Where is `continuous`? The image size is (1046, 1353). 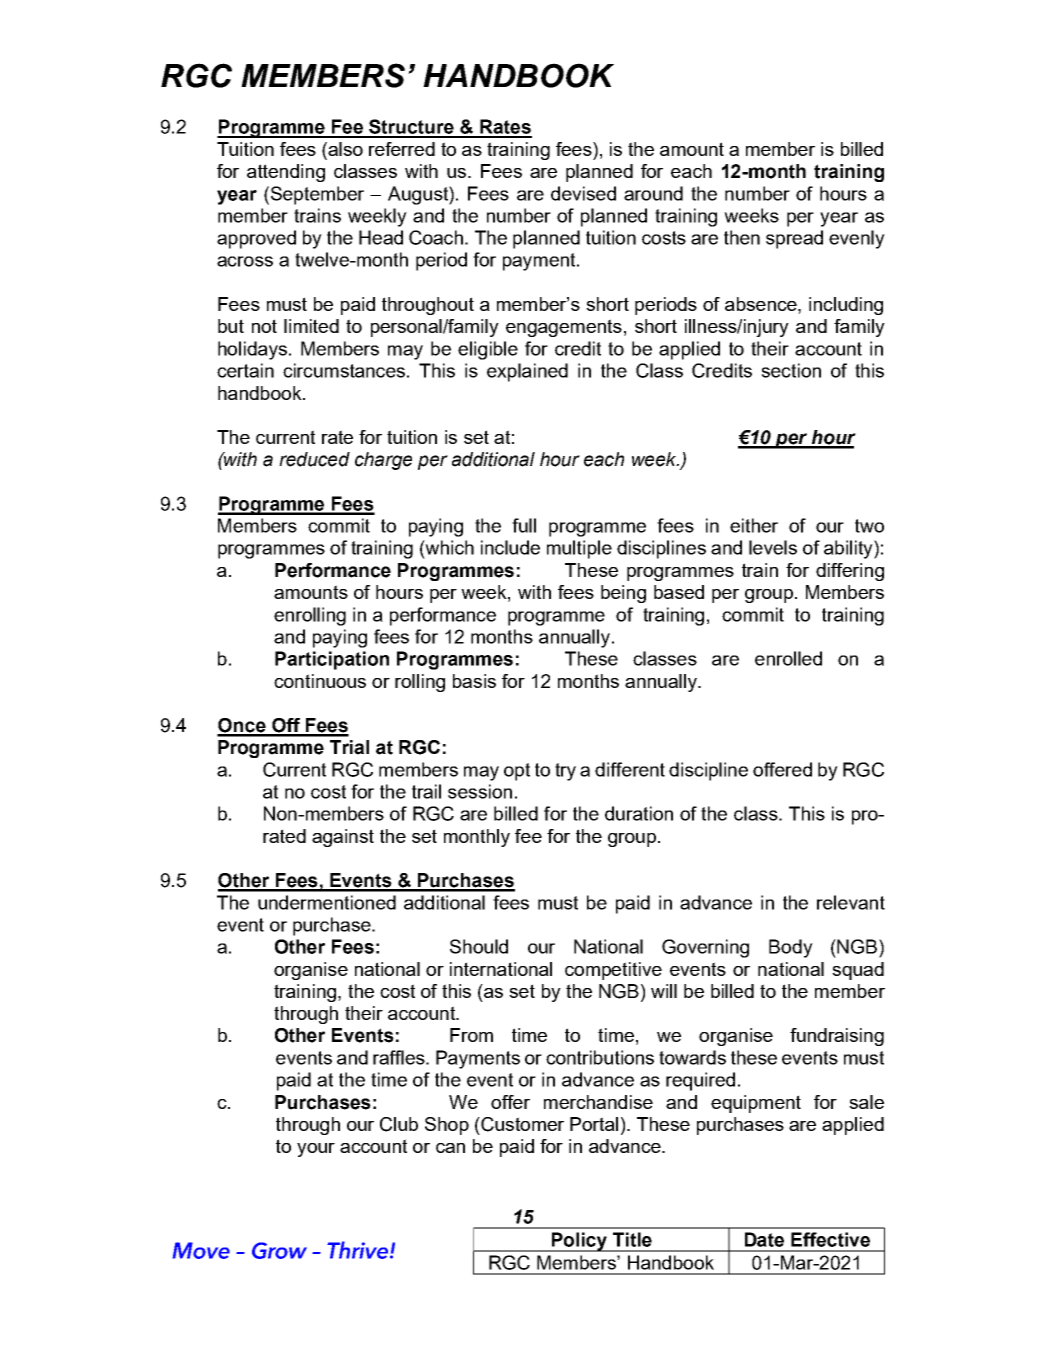 continuous is located at coordinates (320, 681).
